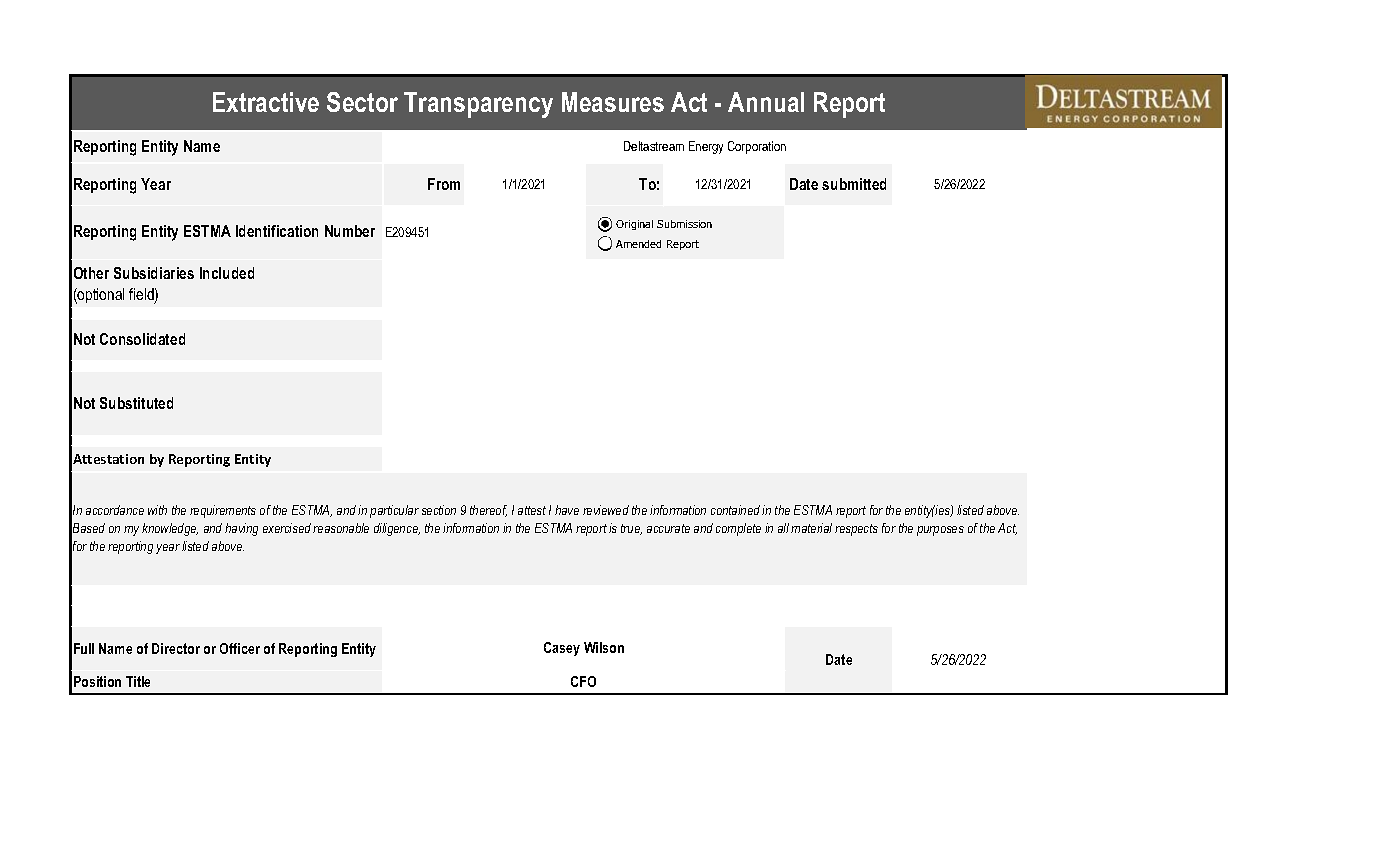 The image size is (1400, 850). Describe the element at coordinates (638, 244) in the screenshot. I see `Amended` at that location.
